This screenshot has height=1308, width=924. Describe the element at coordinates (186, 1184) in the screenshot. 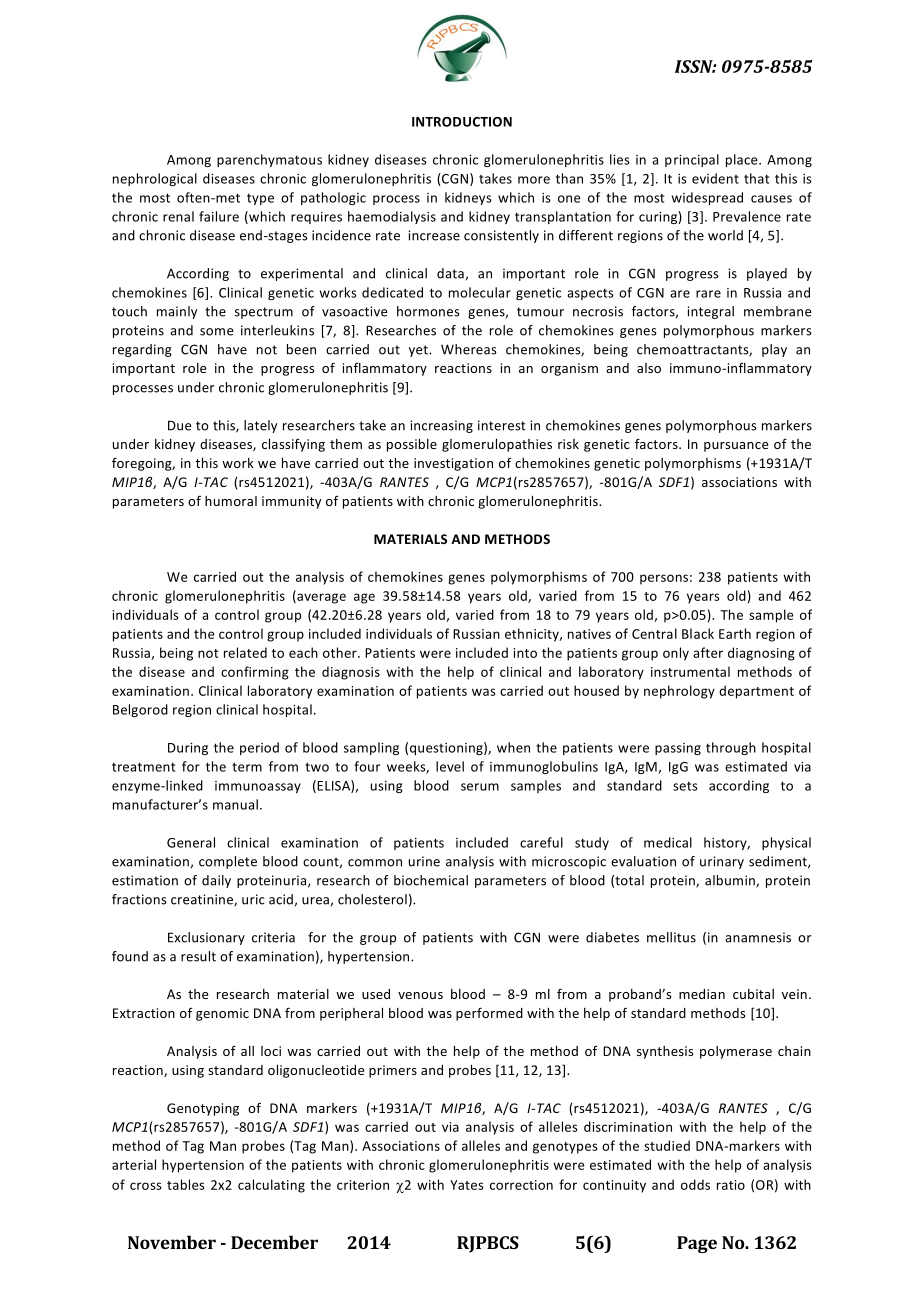

I see `tables` at that location.
